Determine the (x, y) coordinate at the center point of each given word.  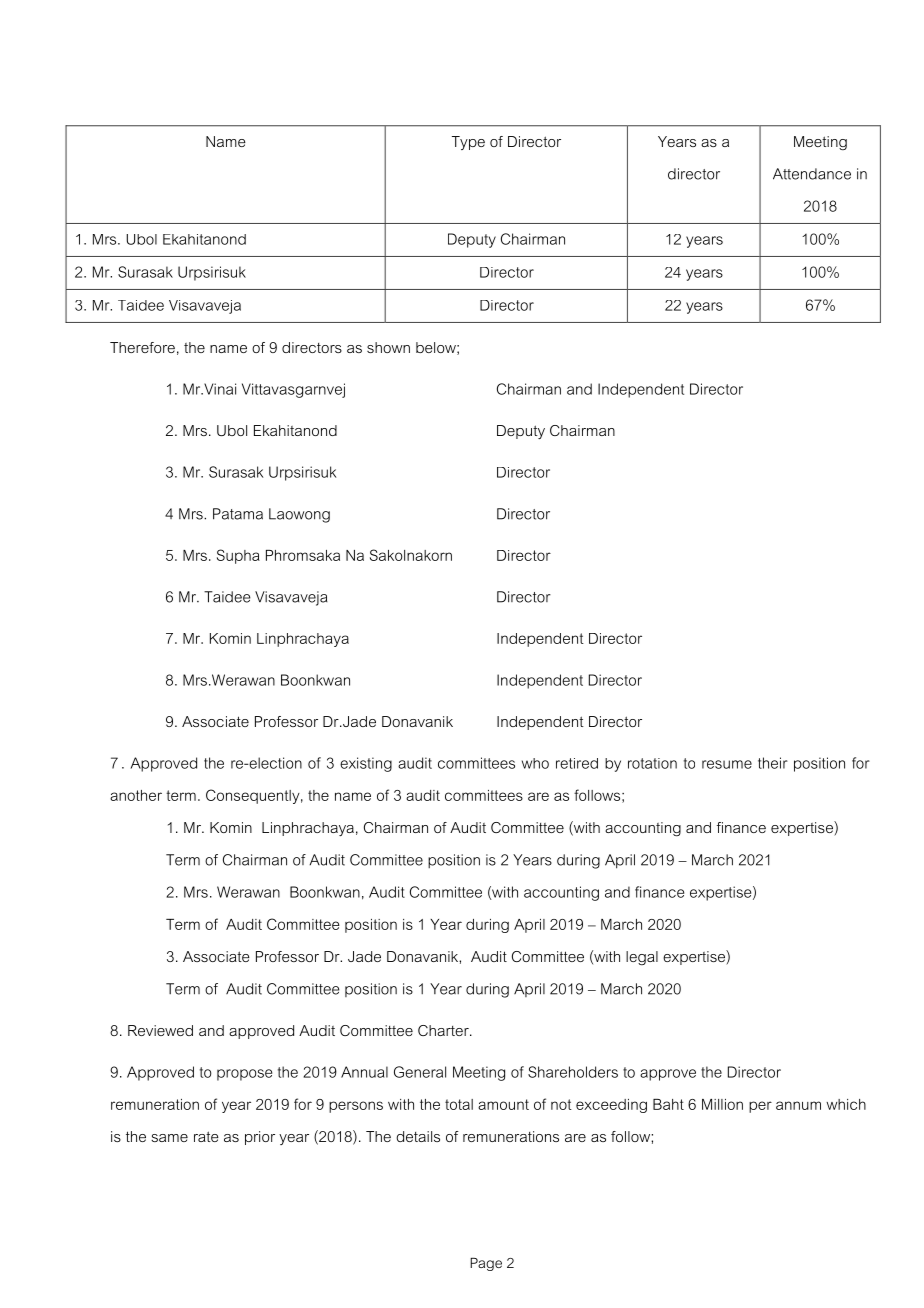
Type (468, 143)
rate (206, 1136)
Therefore (142, 347)
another (136, 795)
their (773, 763)
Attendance (812, 174)
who (535, 763)
